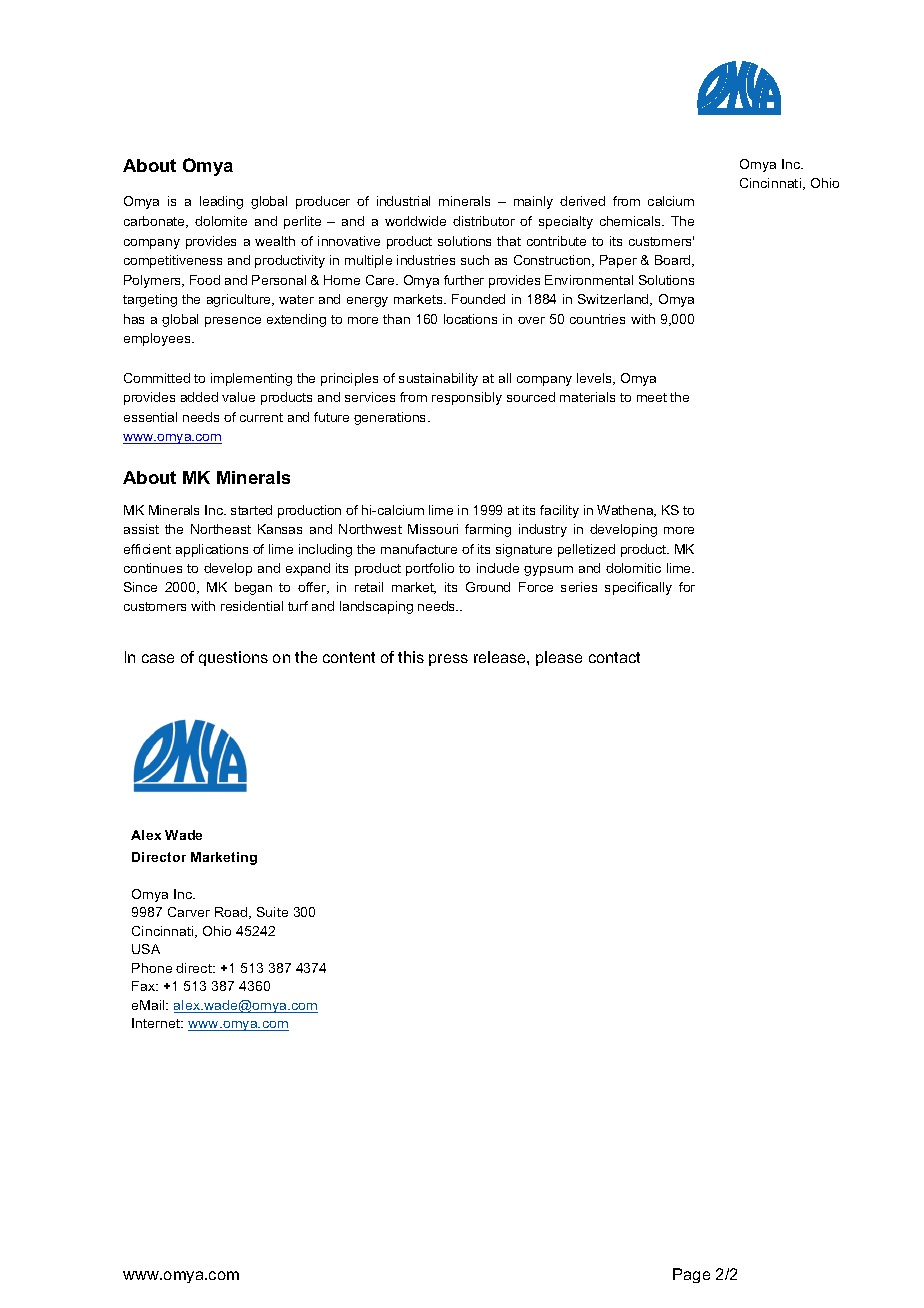 Image resolution: width=924 pixels, height=1308 pixels. I want to click on dolomite, so click(221, 221).
